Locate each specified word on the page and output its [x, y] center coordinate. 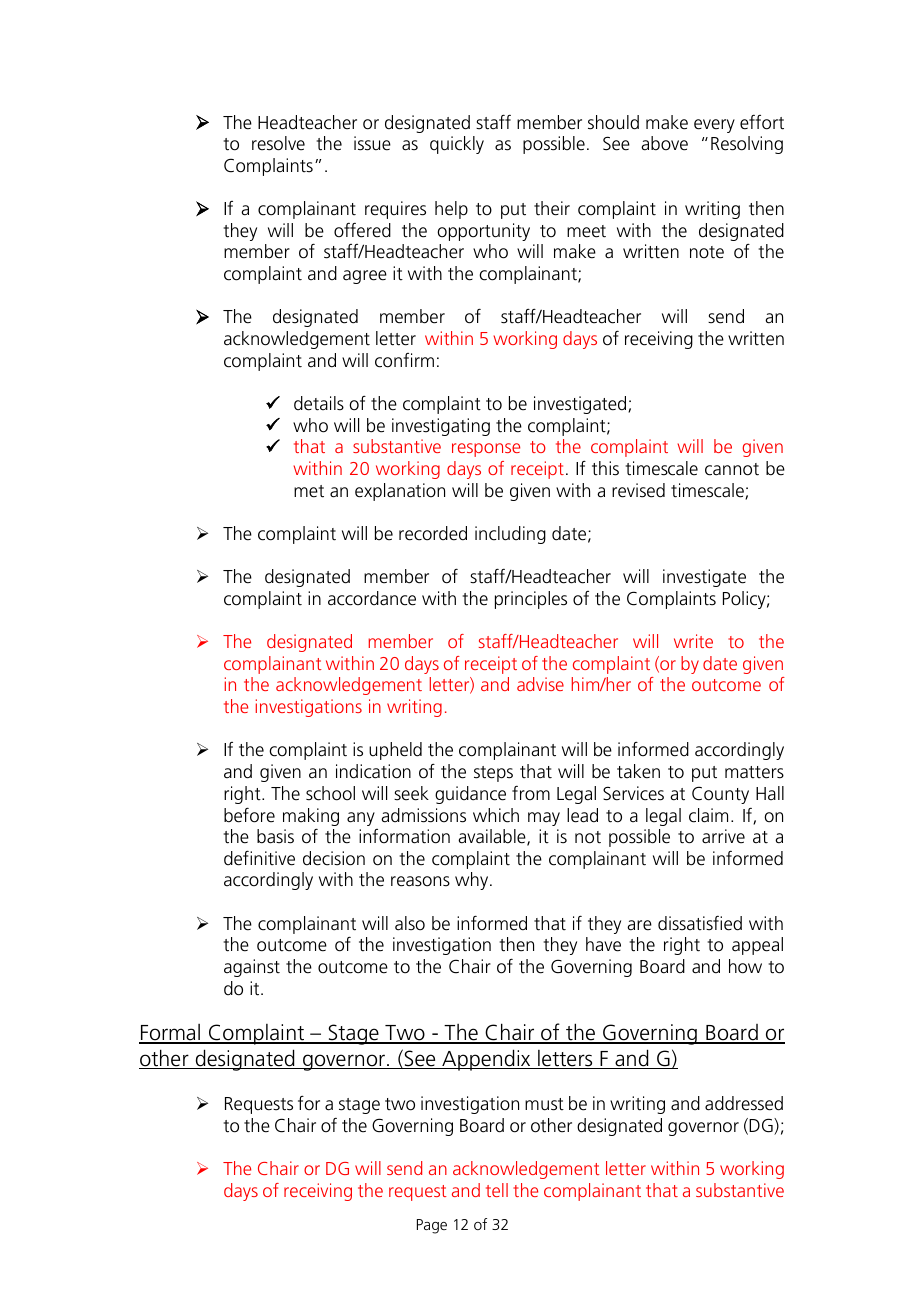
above [664, 143]
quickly [457, 145]
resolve [278, 143]
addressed [744, 1103]
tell [497, 1190]
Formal [170, 1034]
